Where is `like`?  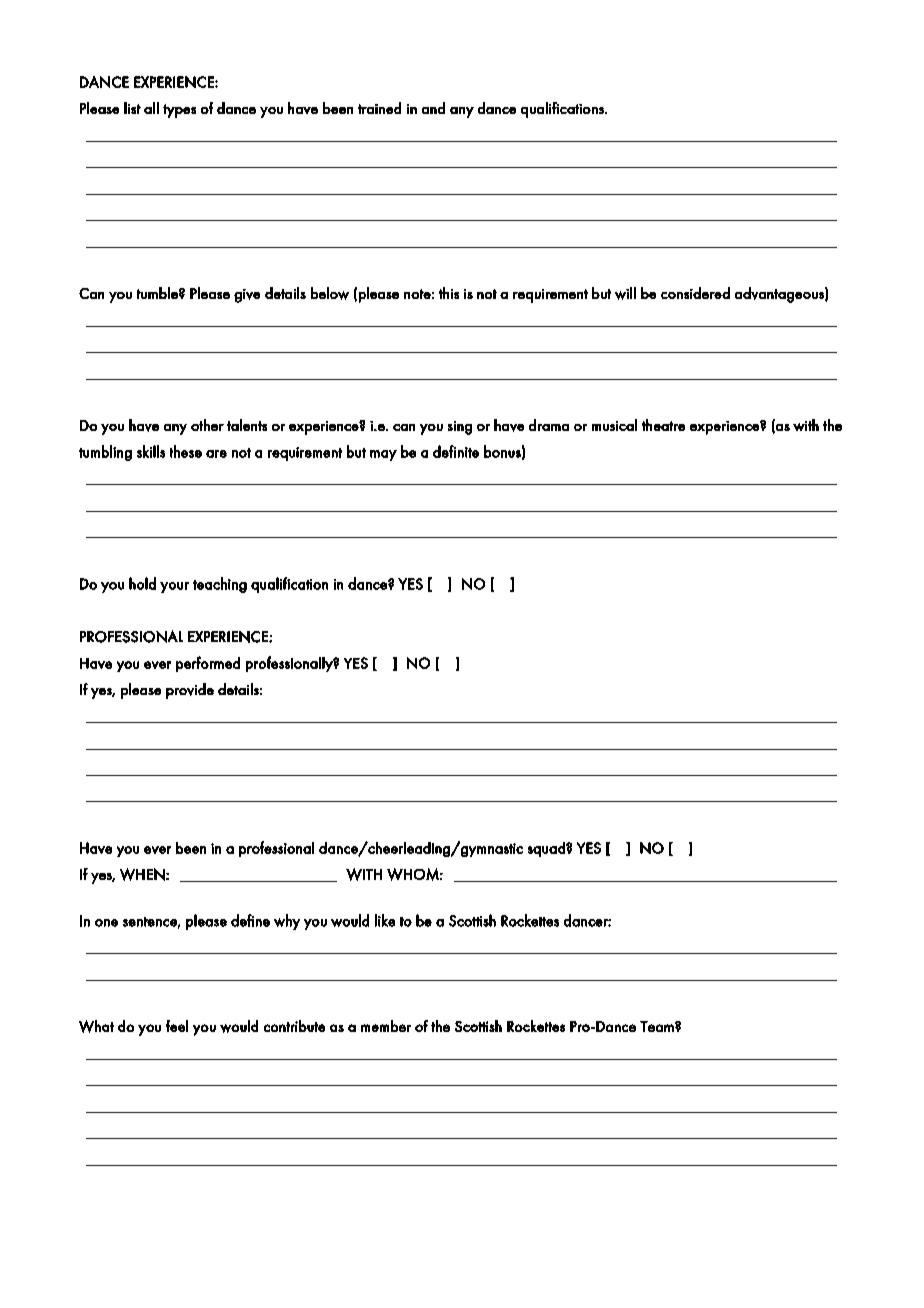 like is located at coordinates (385, 920).
